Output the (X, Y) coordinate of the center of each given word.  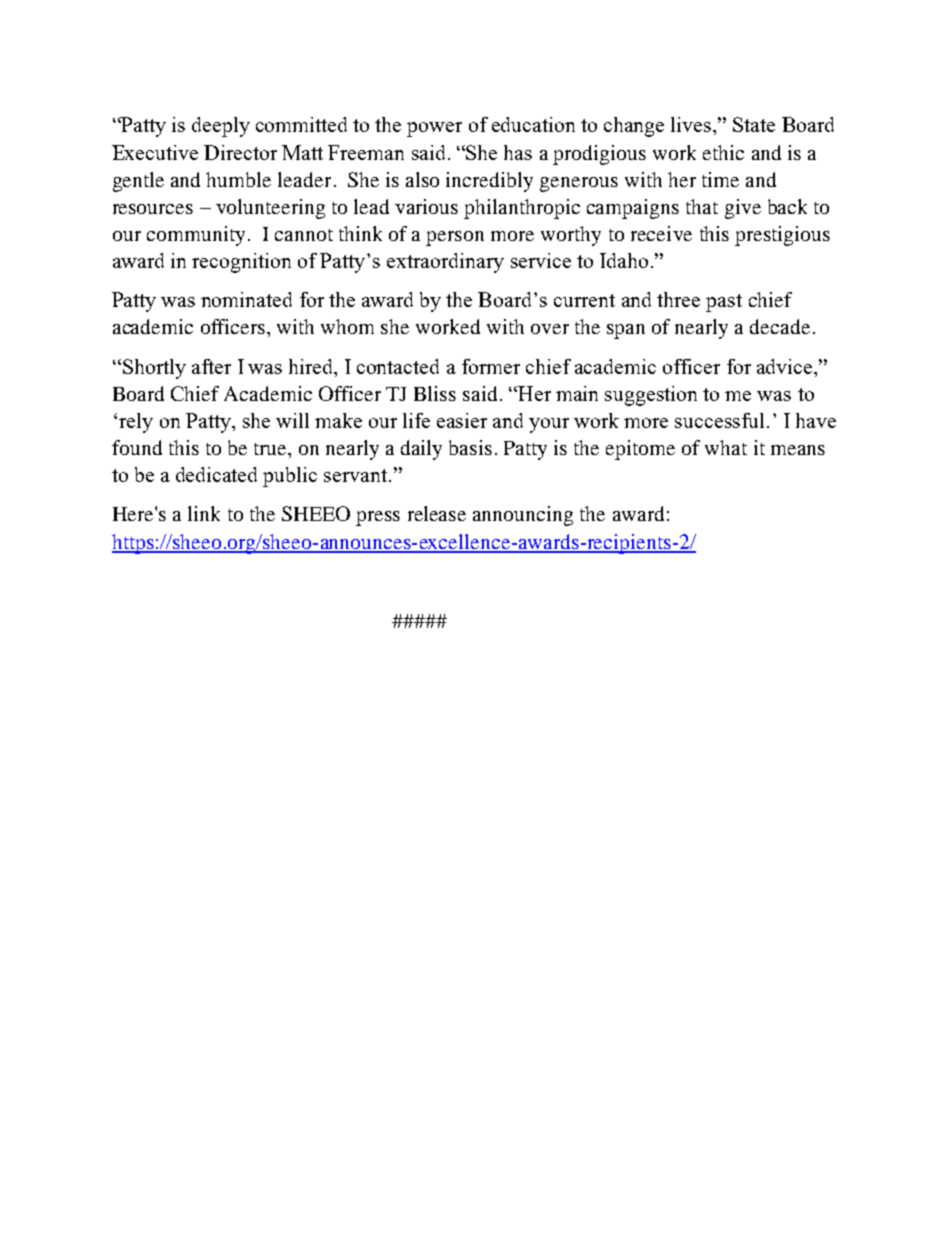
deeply (221, 127)
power (434, 129)
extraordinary (445, 263)
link (204, 513)
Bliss (435, 393)
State (754, 124)
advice (786, 366)
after (211, 366)
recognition (241, 263)
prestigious (782, 236)
